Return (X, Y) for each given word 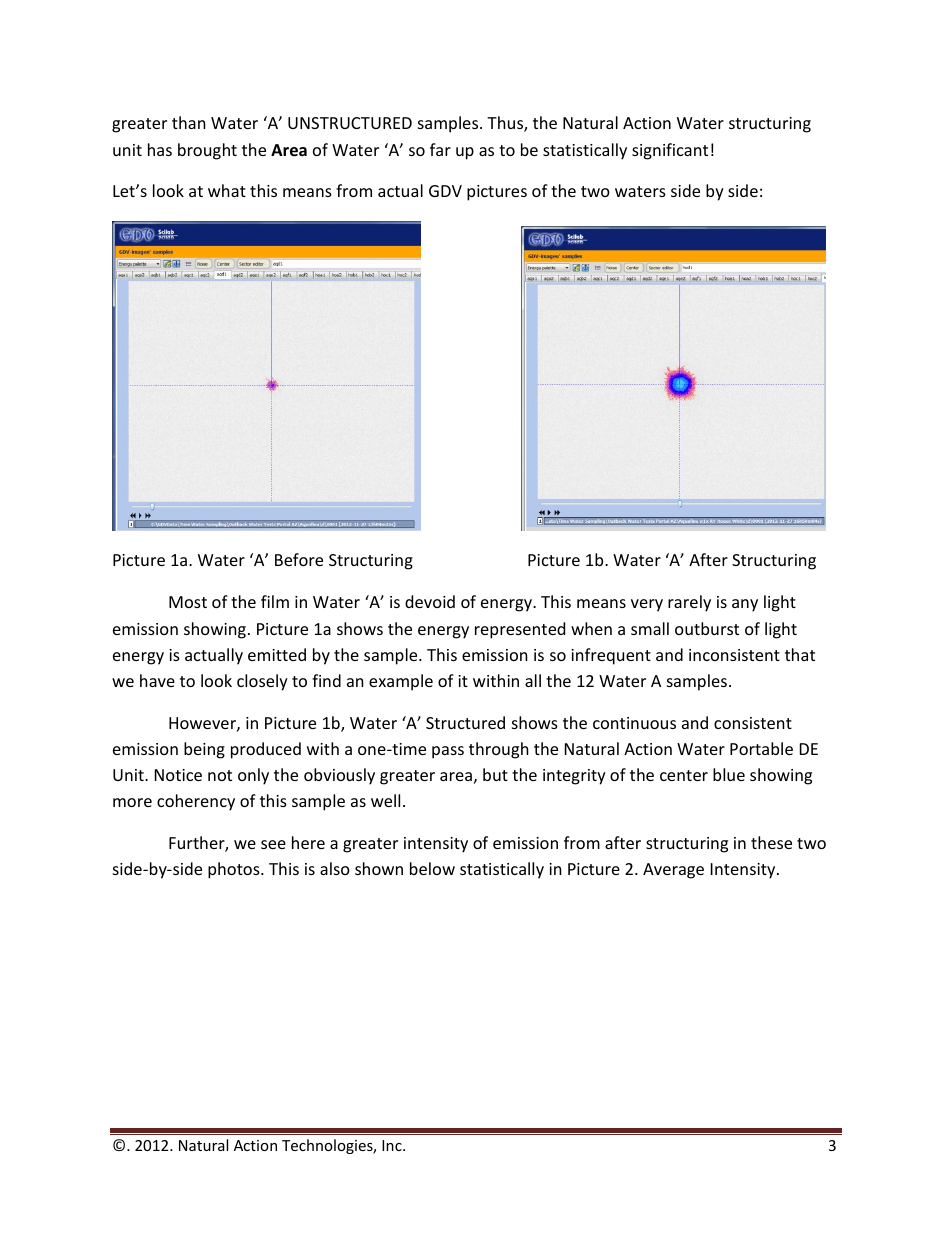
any (745, 605)
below (432, 868)
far (440, 149)
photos (235, 870)
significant (670, 151)
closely (262, 682)
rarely (689, 603)
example (401, 682)
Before (299, 559)
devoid (430, 601)
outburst (707, 628)
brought (207, 151)
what (227, 190)
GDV (445, 191)
